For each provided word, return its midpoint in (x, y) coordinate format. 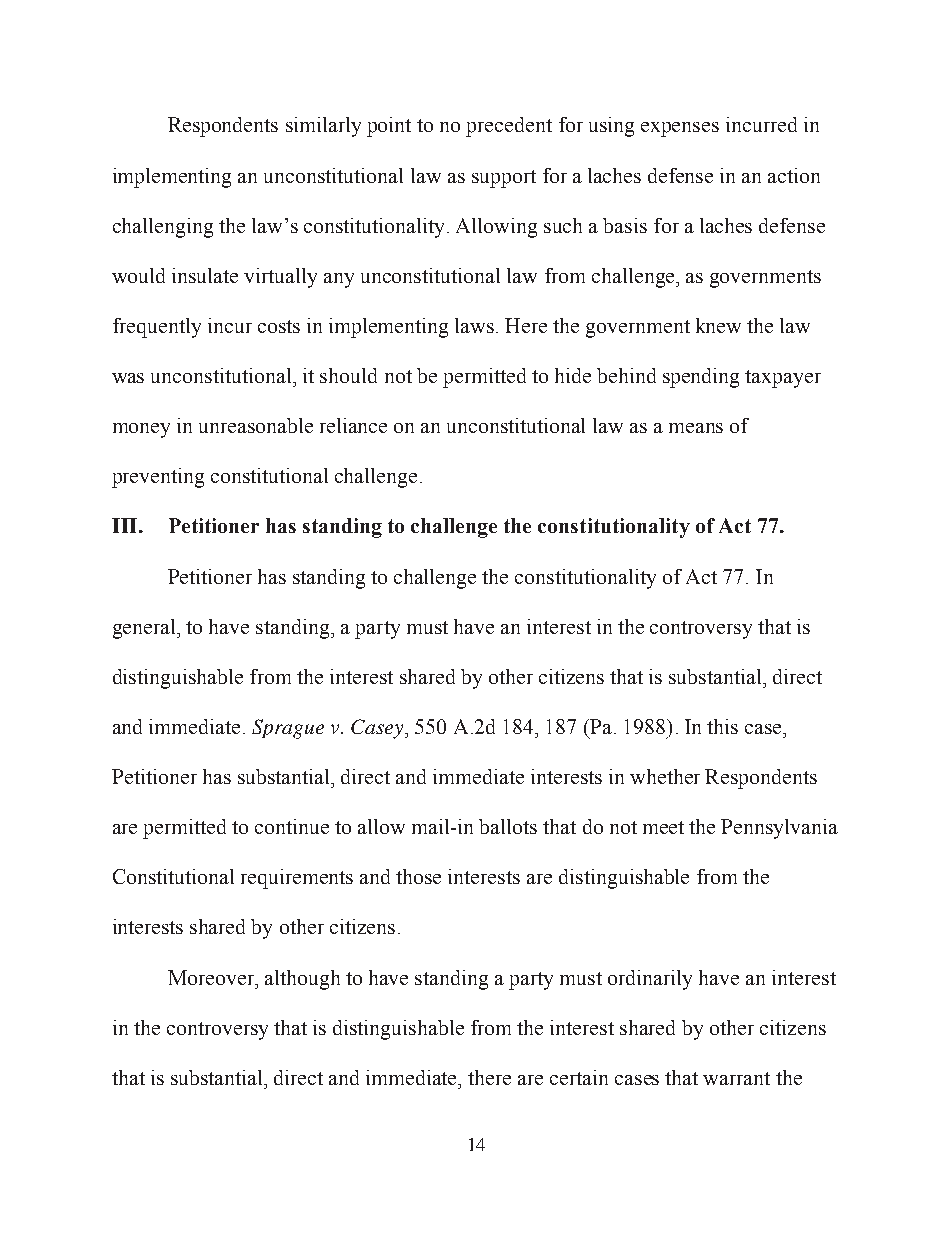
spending (701, 378)
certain (579, 1077)
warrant (736, 1078)
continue (292, 826)
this (722, 726)
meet (663, 827)
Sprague (288, 729)
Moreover (212, 977)
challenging (163, 228)
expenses (680, 129)
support (504, 179)
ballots (508, 826)
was (128, 378)
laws (476, 325)
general (145, 629)
